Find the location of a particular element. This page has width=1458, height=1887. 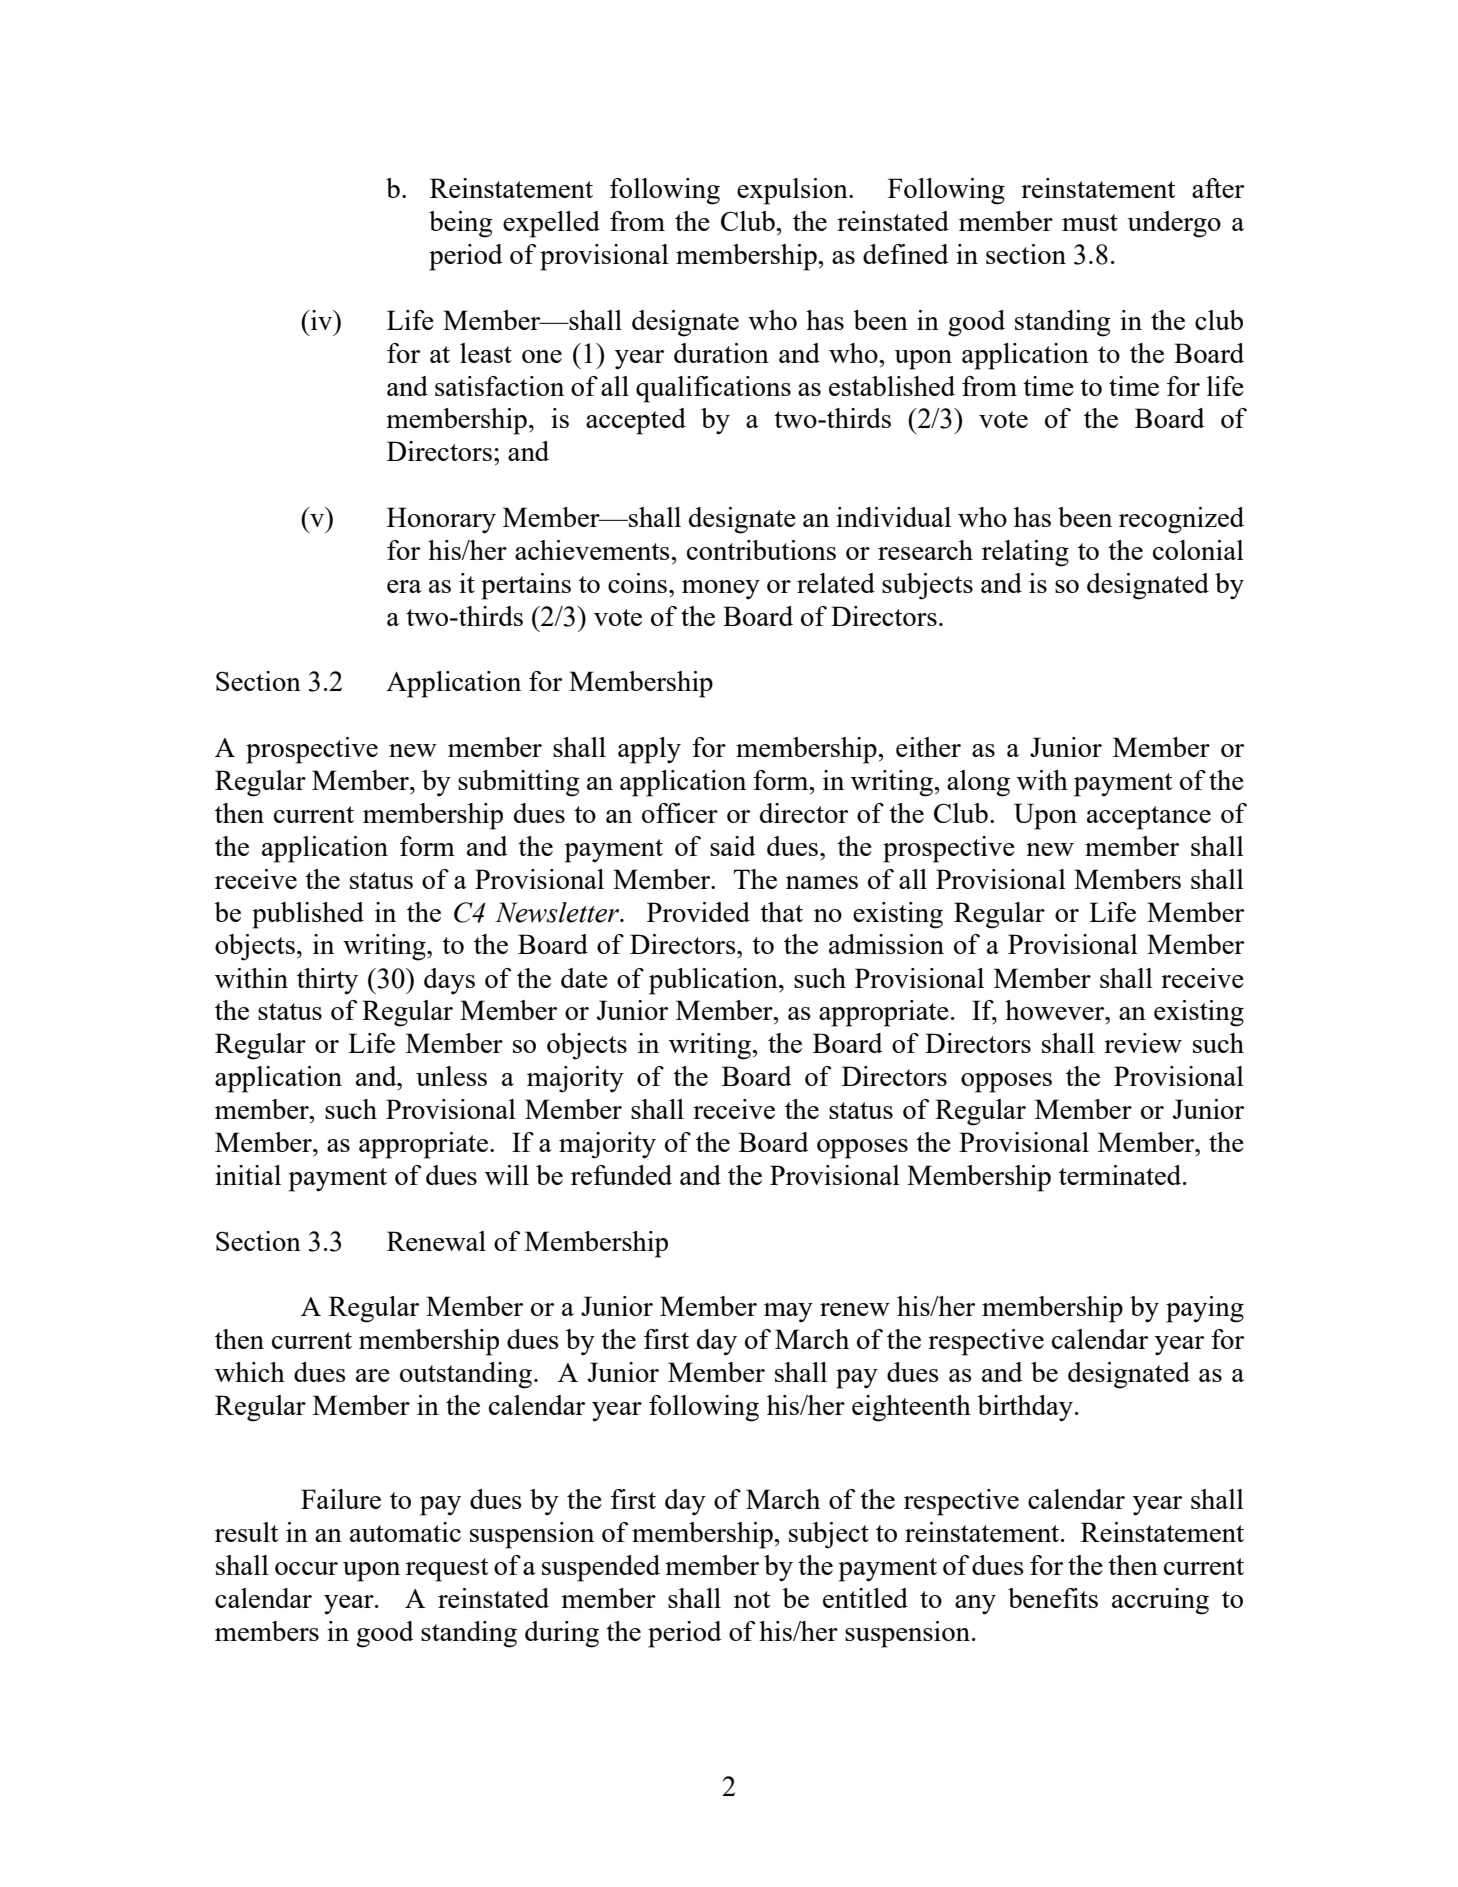

acceptance is located at coordinates (1149, 818).
